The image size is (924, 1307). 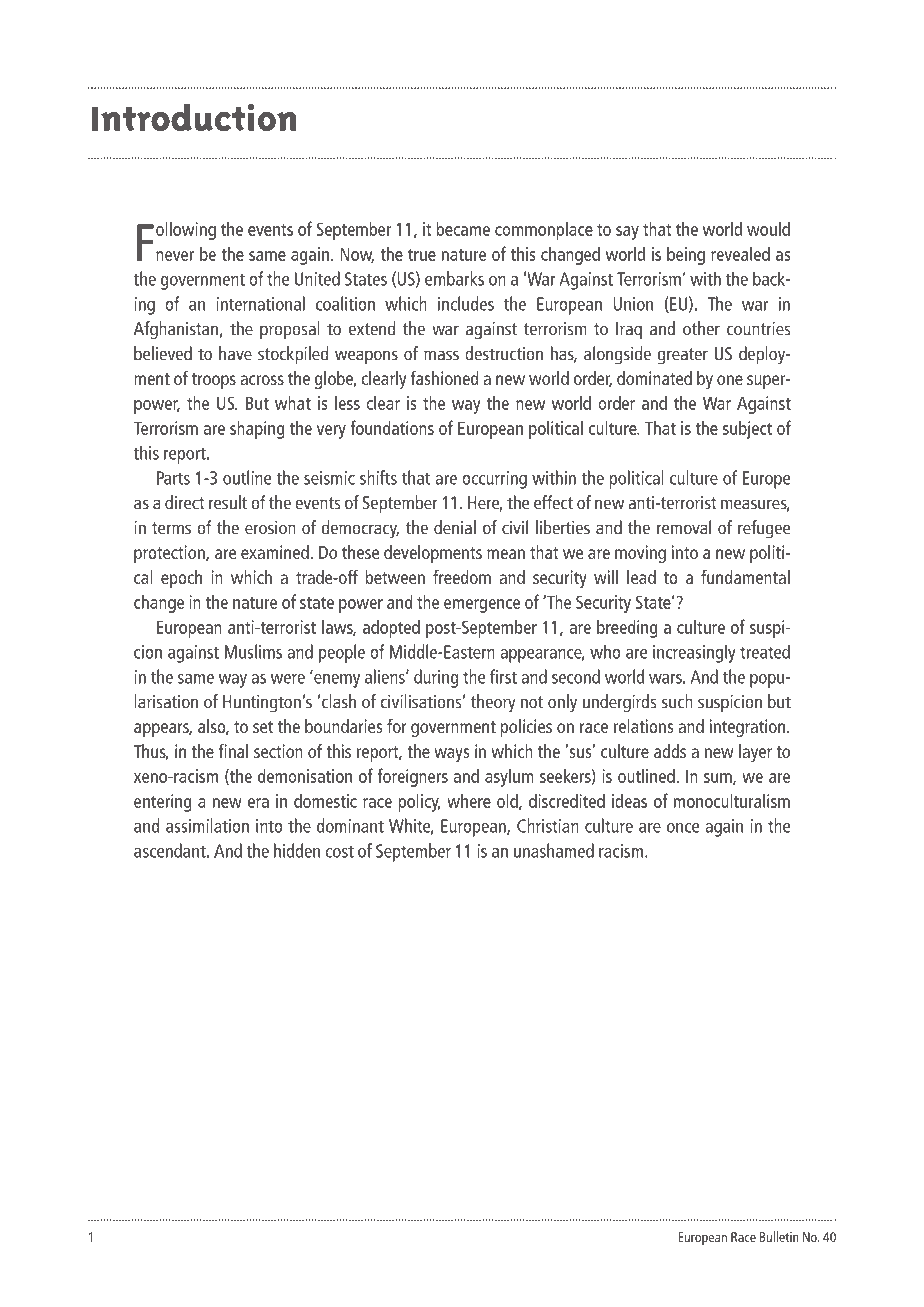 What do you see at coordinates (297, 850) in the page?
I see `hidden` at bounding box center [297, 850].
